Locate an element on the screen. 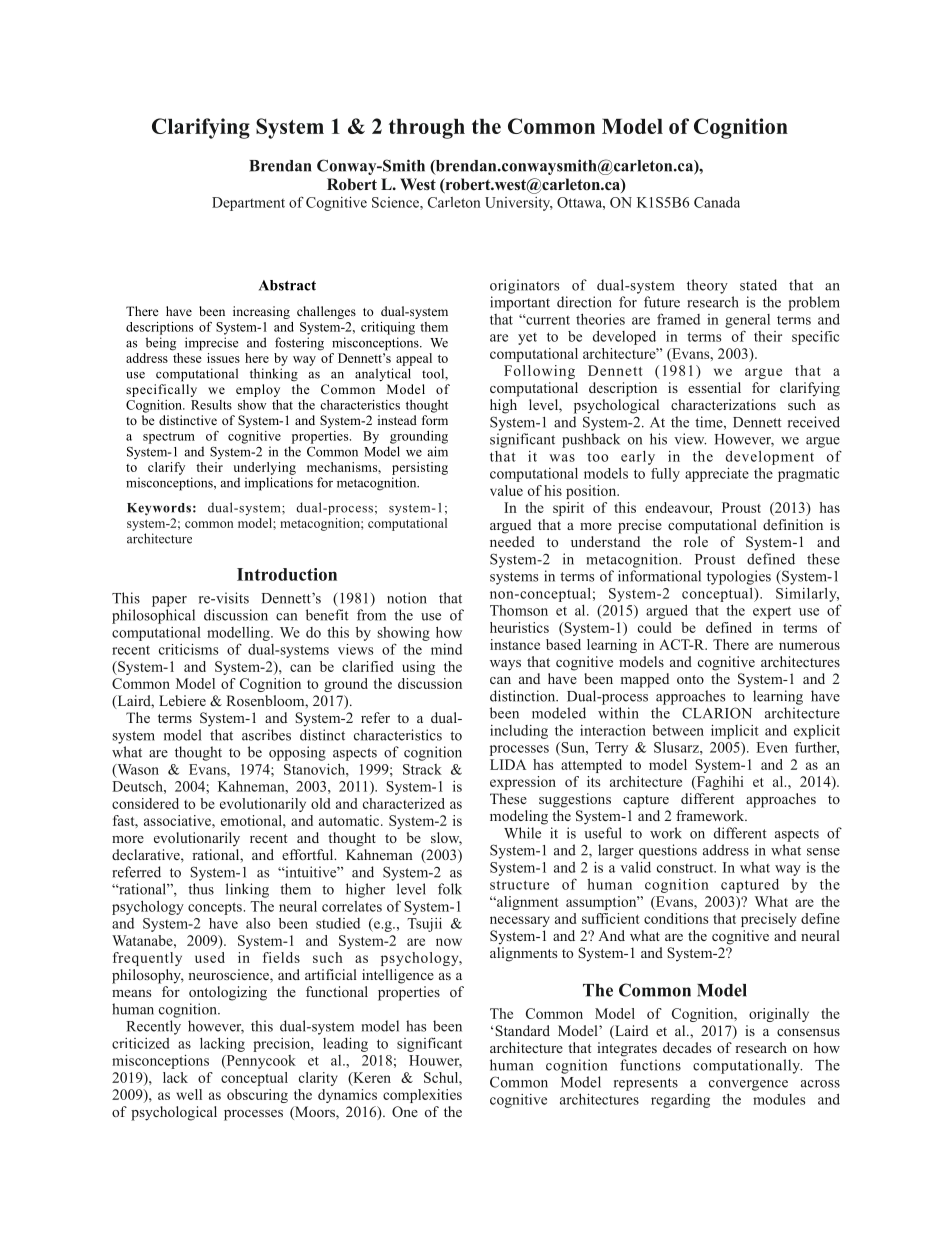  Canada is located at coordinates (717, 202).
